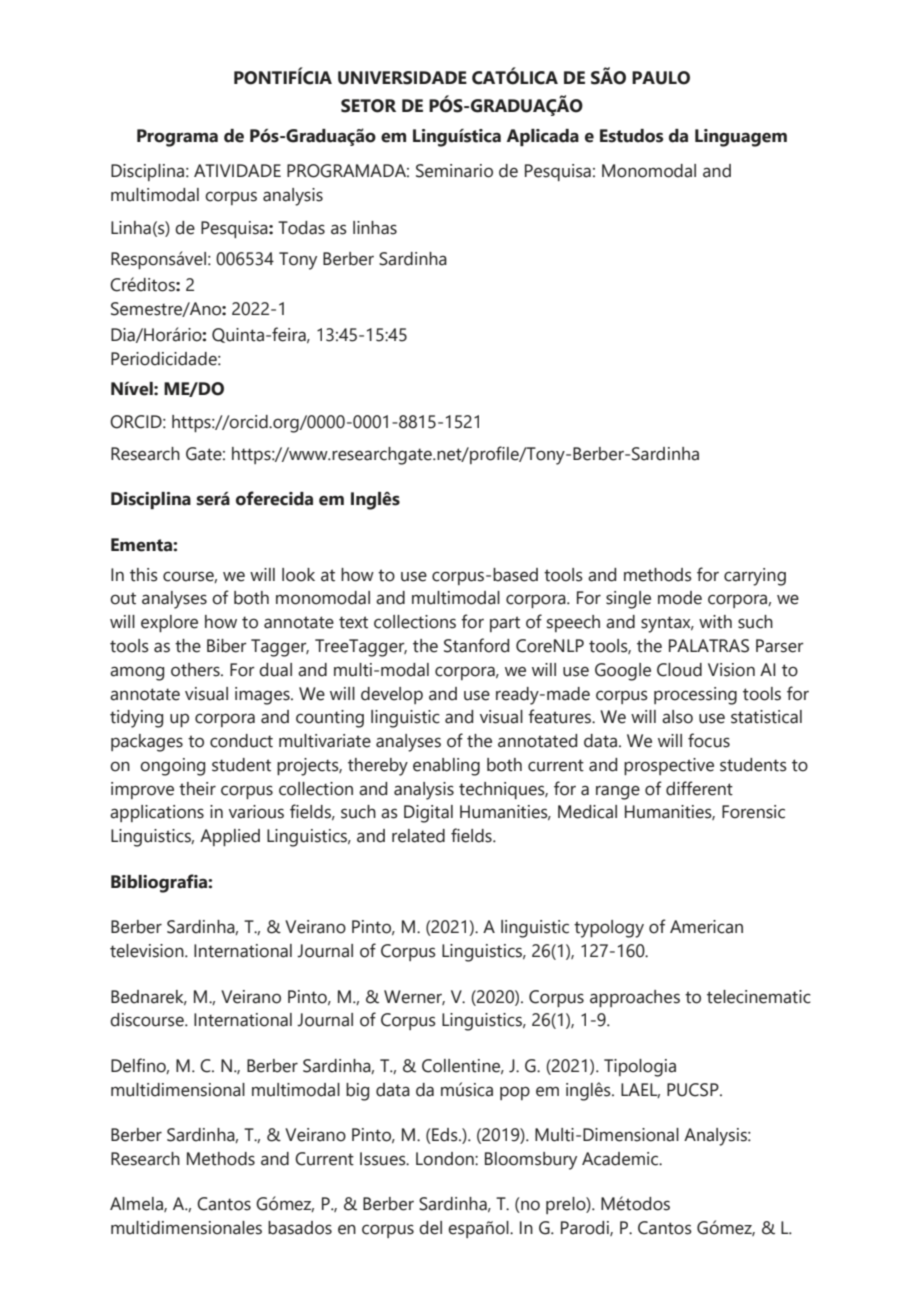  I want to click on SETOR, so click(368, 106).
